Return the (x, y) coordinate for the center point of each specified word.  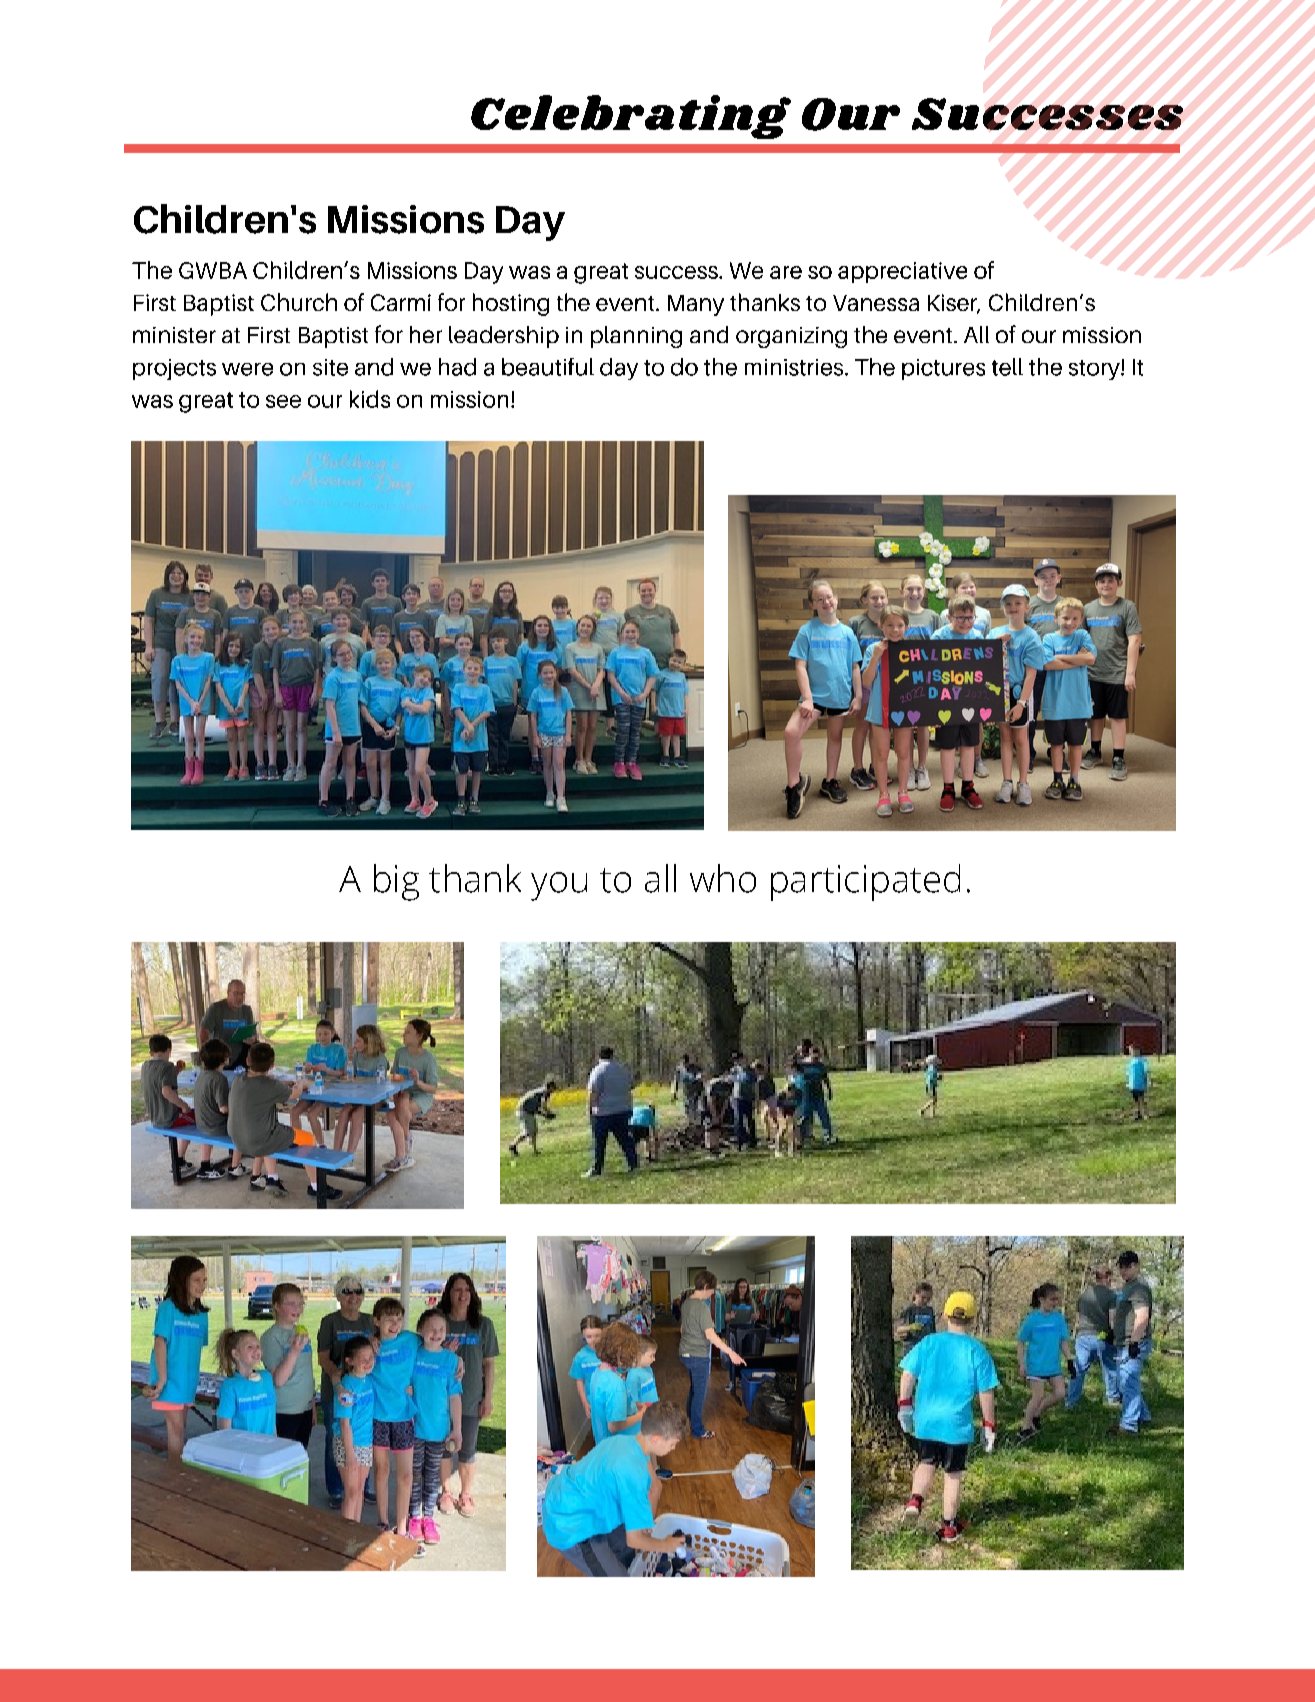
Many (696, 305)
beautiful (548, 367)
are (786, 272)
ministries (795, 367)
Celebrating (631, 117)
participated (865, 882)
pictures (943, 369)
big (396, 882)
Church (299, 302)
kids (370, 399)
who (723, 878)
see (283, 401)
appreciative (902, 272)
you (559, 886)
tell (1007, 367)
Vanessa (876, 303)
